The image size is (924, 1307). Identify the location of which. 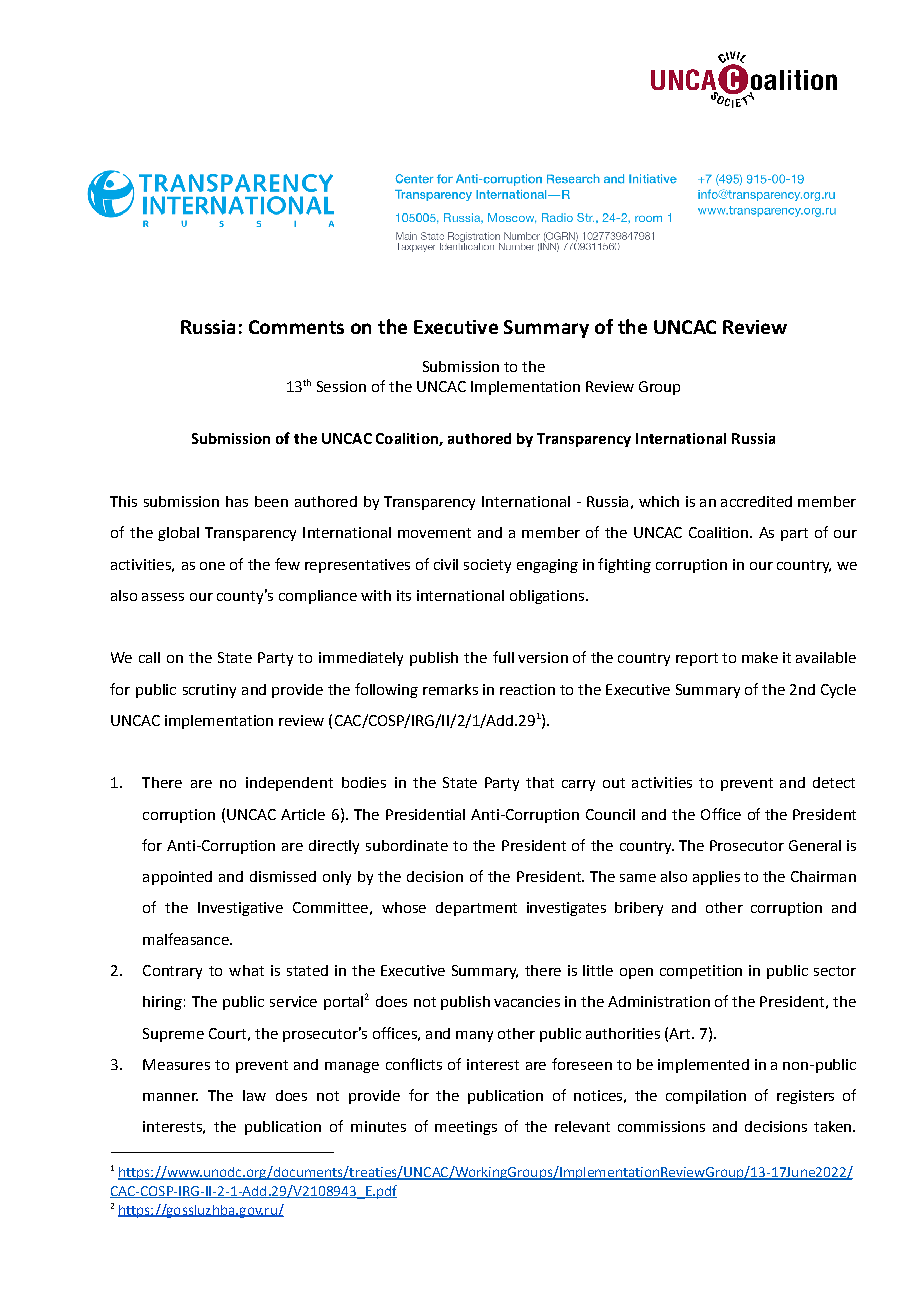
(659, 501).
